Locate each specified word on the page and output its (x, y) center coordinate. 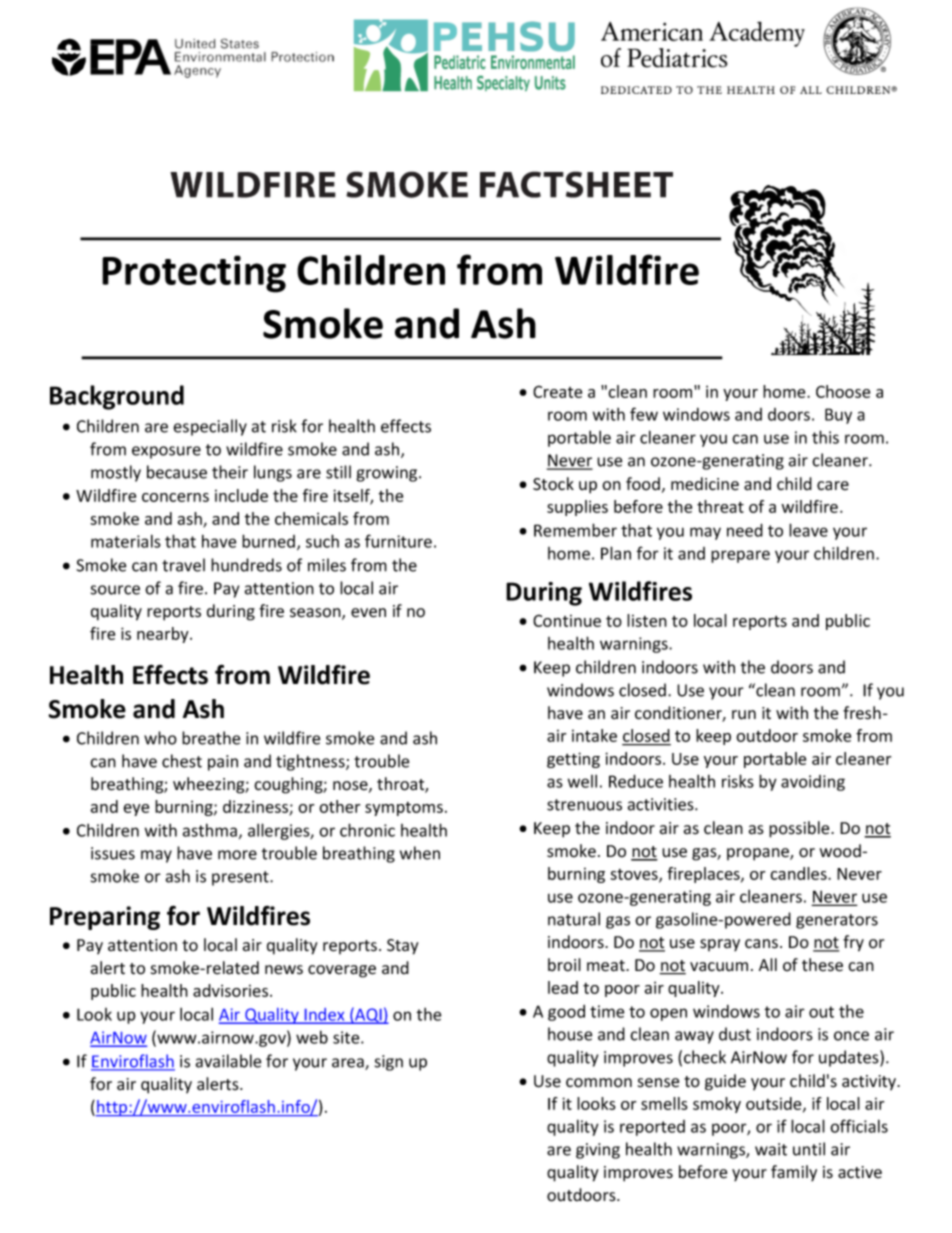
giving (598, 1151)
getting (573, 760)
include (241, 495)
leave (808, 530)
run (744, 715)
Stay (402, 947)
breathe (211, 738)
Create (557, 391)
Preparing (105, 918)
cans (761, 944)
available (228, 1061)
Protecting (194, 274)
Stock (553, 484)
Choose (843, 391)
